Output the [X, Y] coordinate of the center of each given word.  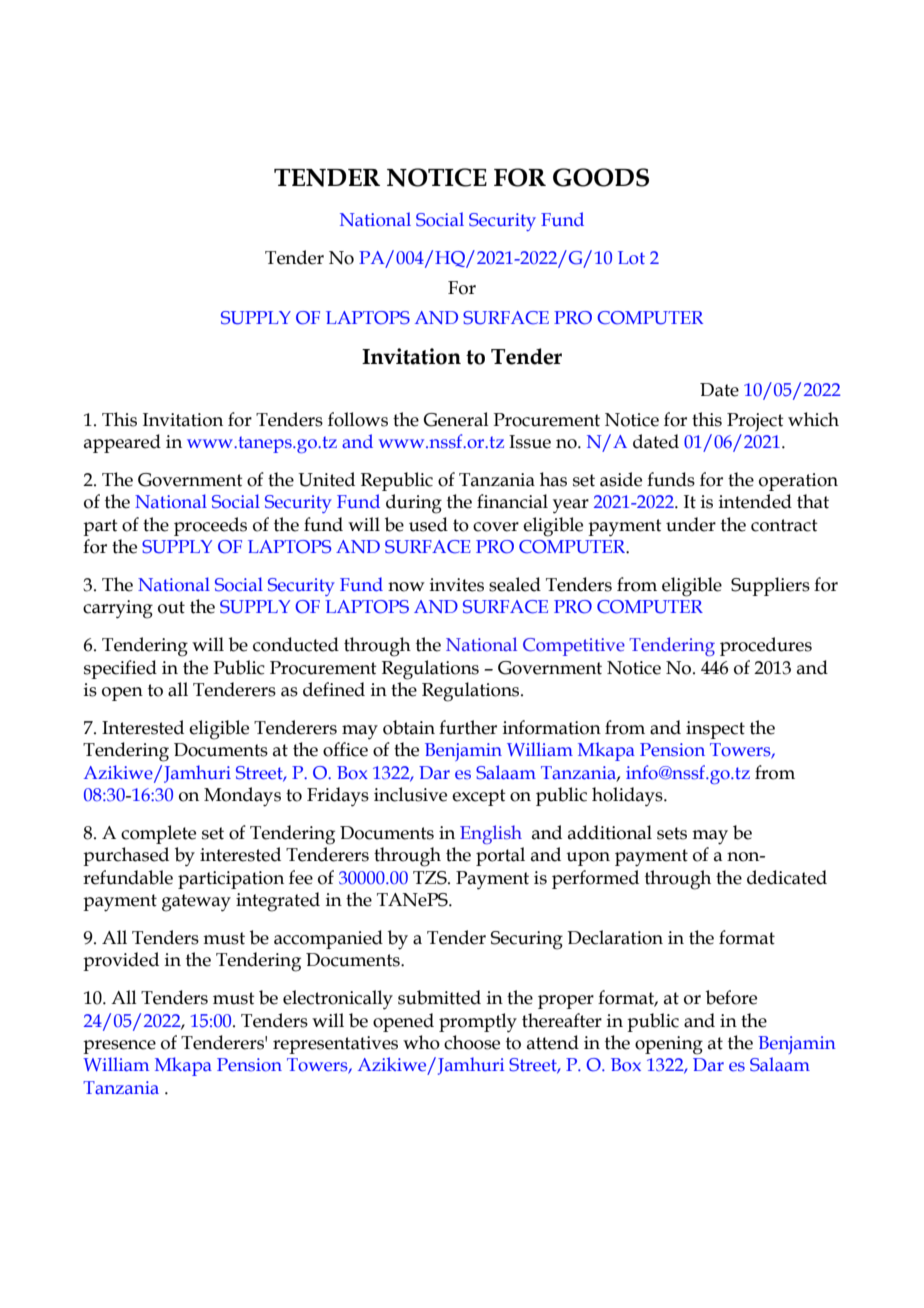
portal [500, 856]
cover [496, 527]
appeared [122, 443]
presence [119, 1047]
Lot [631, 258]
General [456, 419]
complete [158, 834]
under [691, 524]
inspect [715, 730]
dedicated [787, 877]
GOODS [601, 177]
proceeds [210, 526]
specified [120, 669]
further [468, 727]
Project [755, 422]
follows [358, 419]
